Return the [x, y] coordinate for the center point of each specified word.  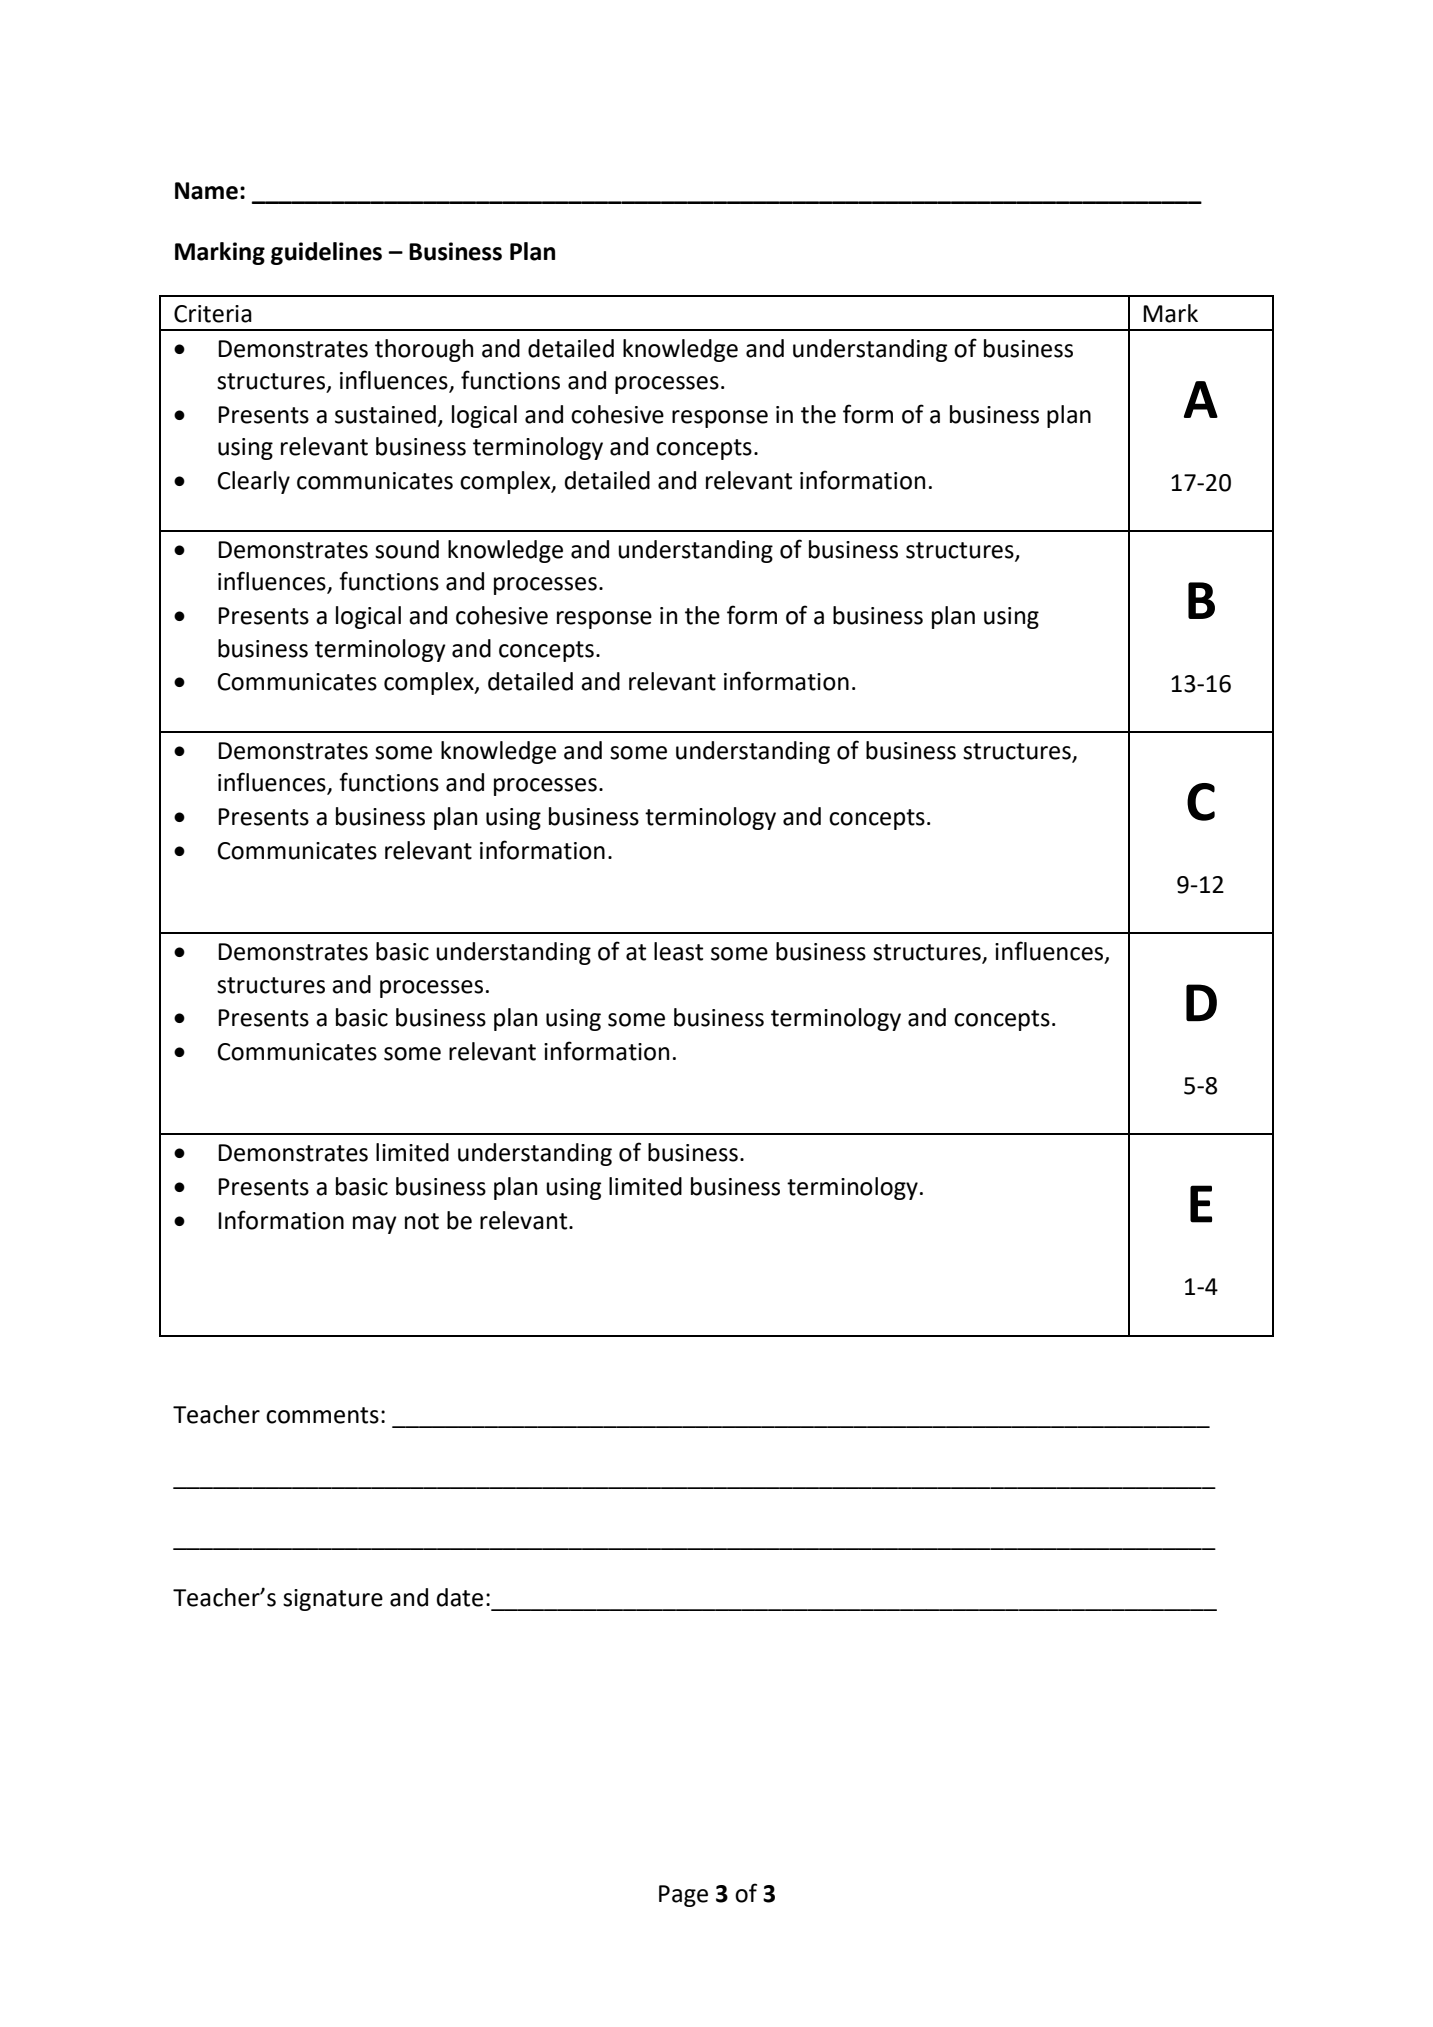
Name [206, 191]
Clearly [254, 482]
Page [683, 1896]
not [422, 1221]
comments [322, 1415]
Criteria [213, 314]
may [375, 1225]
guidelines [326, 253]
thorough [424, 350]
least [678, 951]
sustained [385, 414]
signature [333, 1600]
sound [407, 549]
